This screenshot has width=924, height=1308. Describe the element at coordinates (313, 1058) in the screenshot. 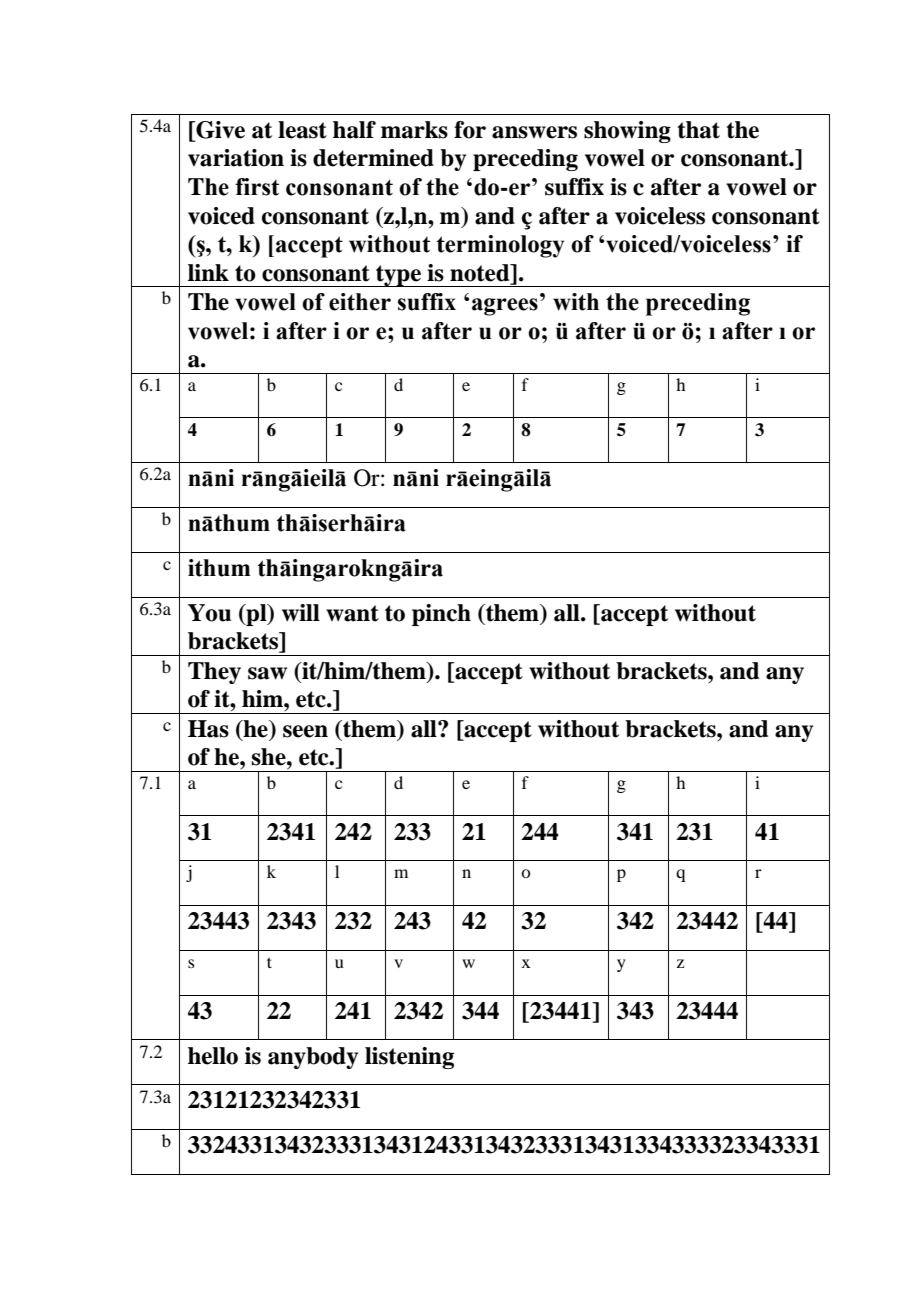

I see `anybody` at that location.
